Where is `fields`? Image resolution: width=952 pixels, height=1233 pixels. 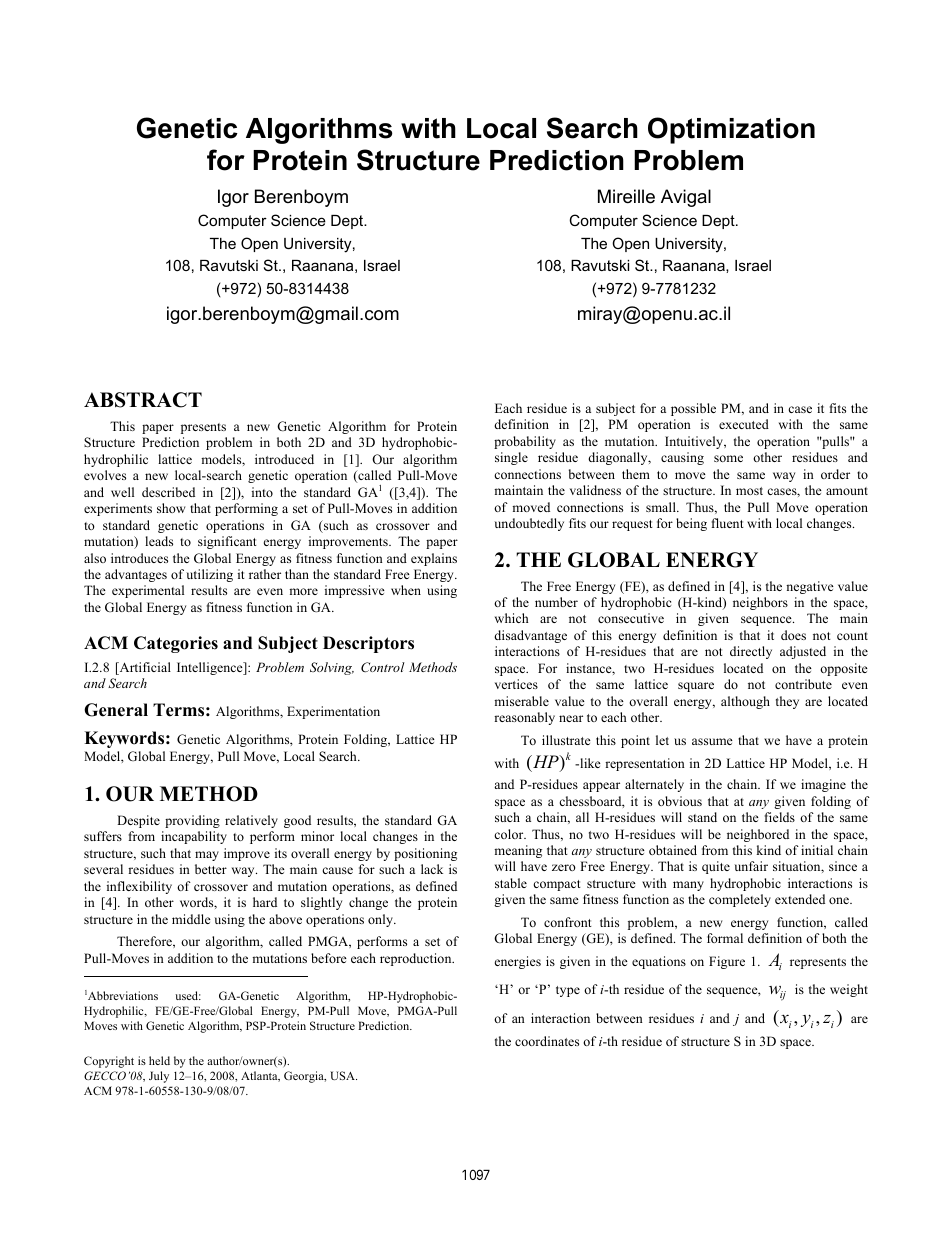 fields is located at coordinates (780, 817).
